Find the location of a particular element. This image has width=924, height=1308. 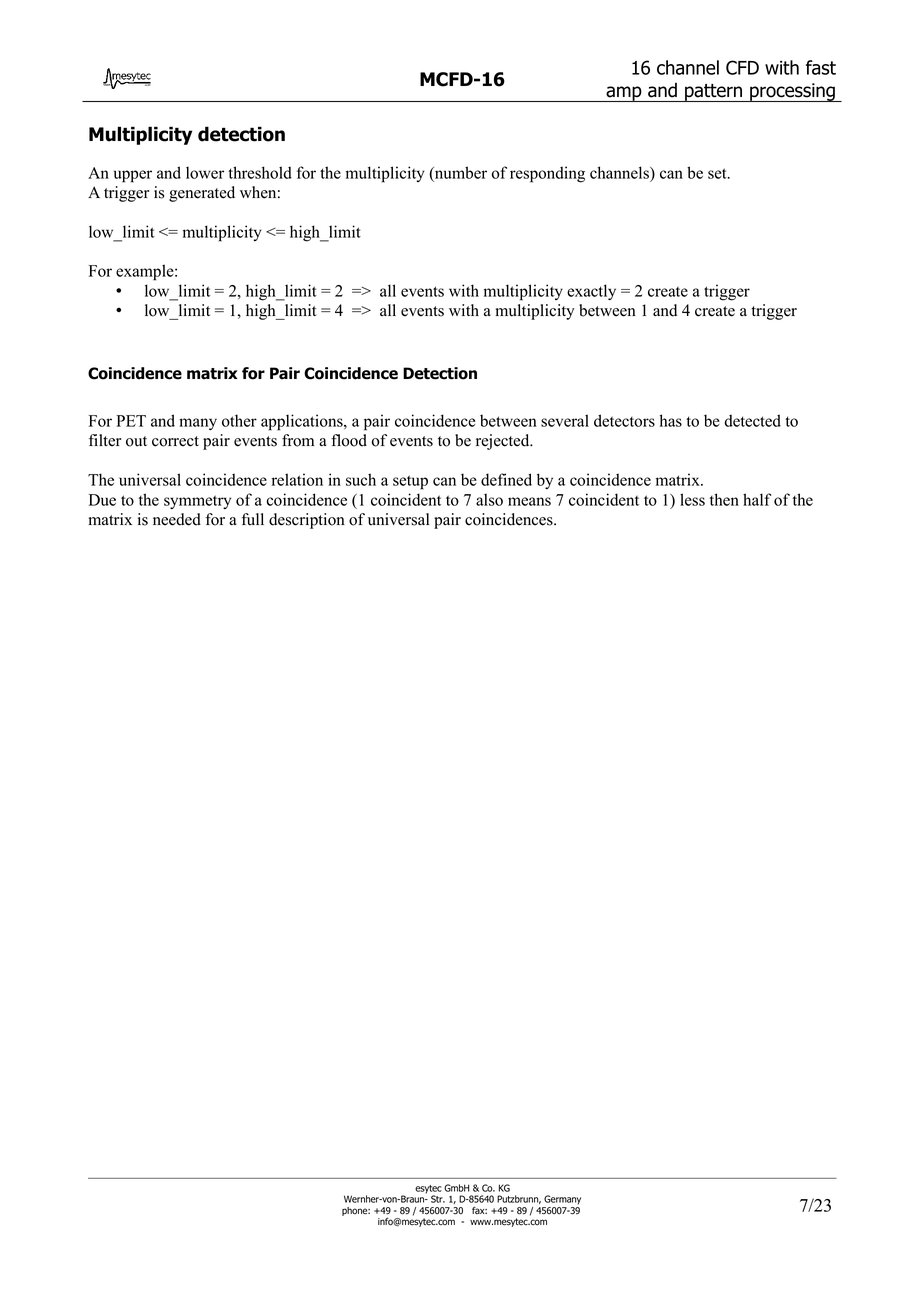

pattern is located at coordinates (714, 93).
